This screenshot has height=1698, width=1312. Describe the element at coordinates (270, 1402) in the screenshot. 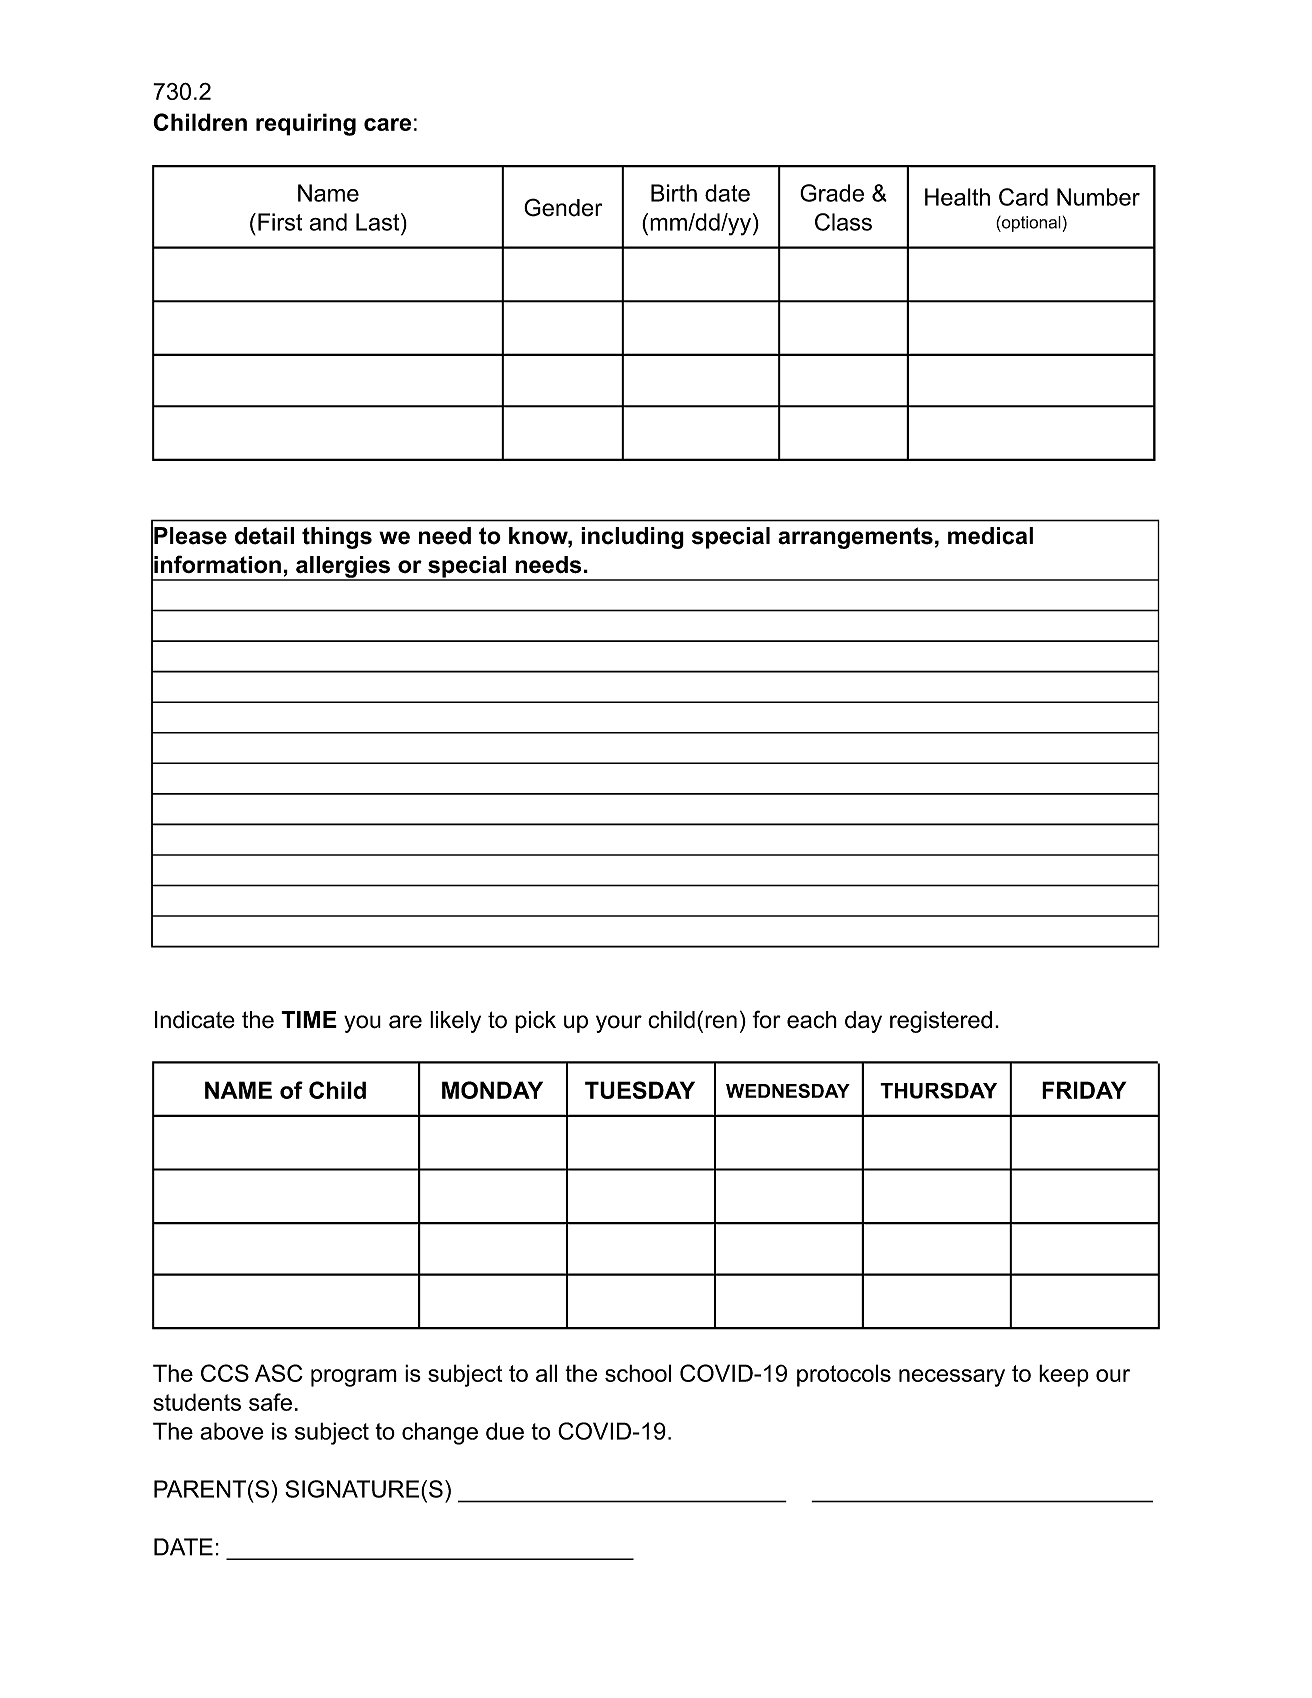

I see `safe` at that location.
